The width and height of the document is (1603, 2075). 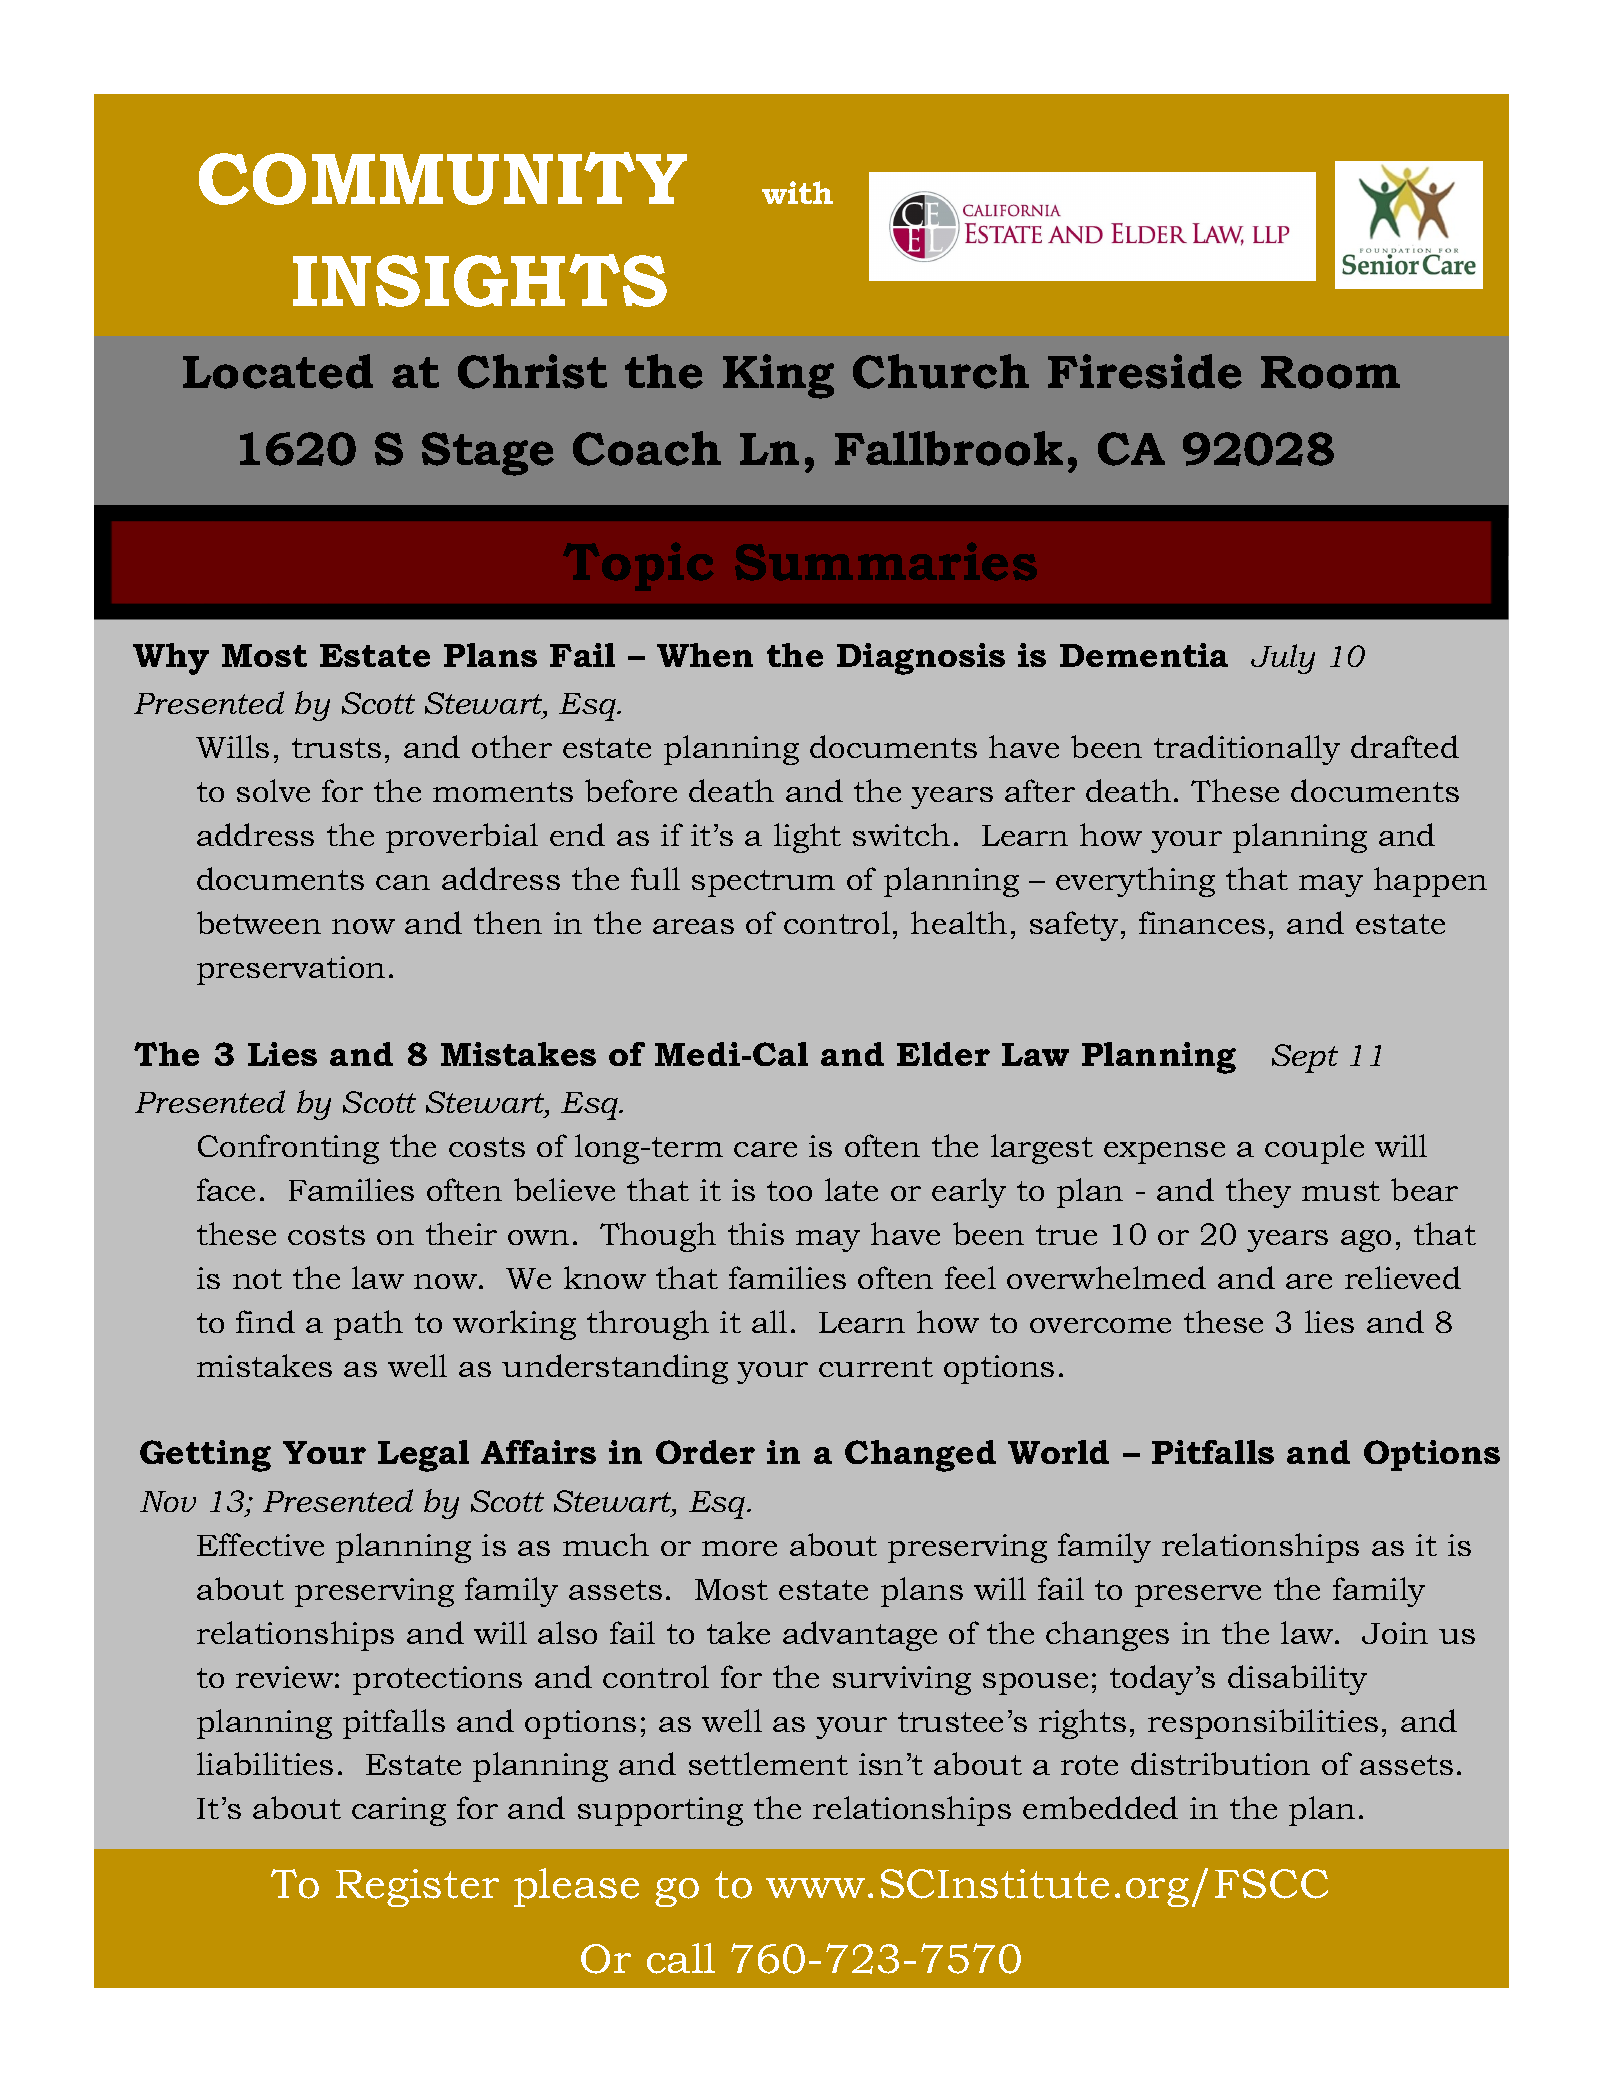 What do you see at coordinates (288, 1149) in the document?
I see `Confronting` at bounding box center [288, 1149].
